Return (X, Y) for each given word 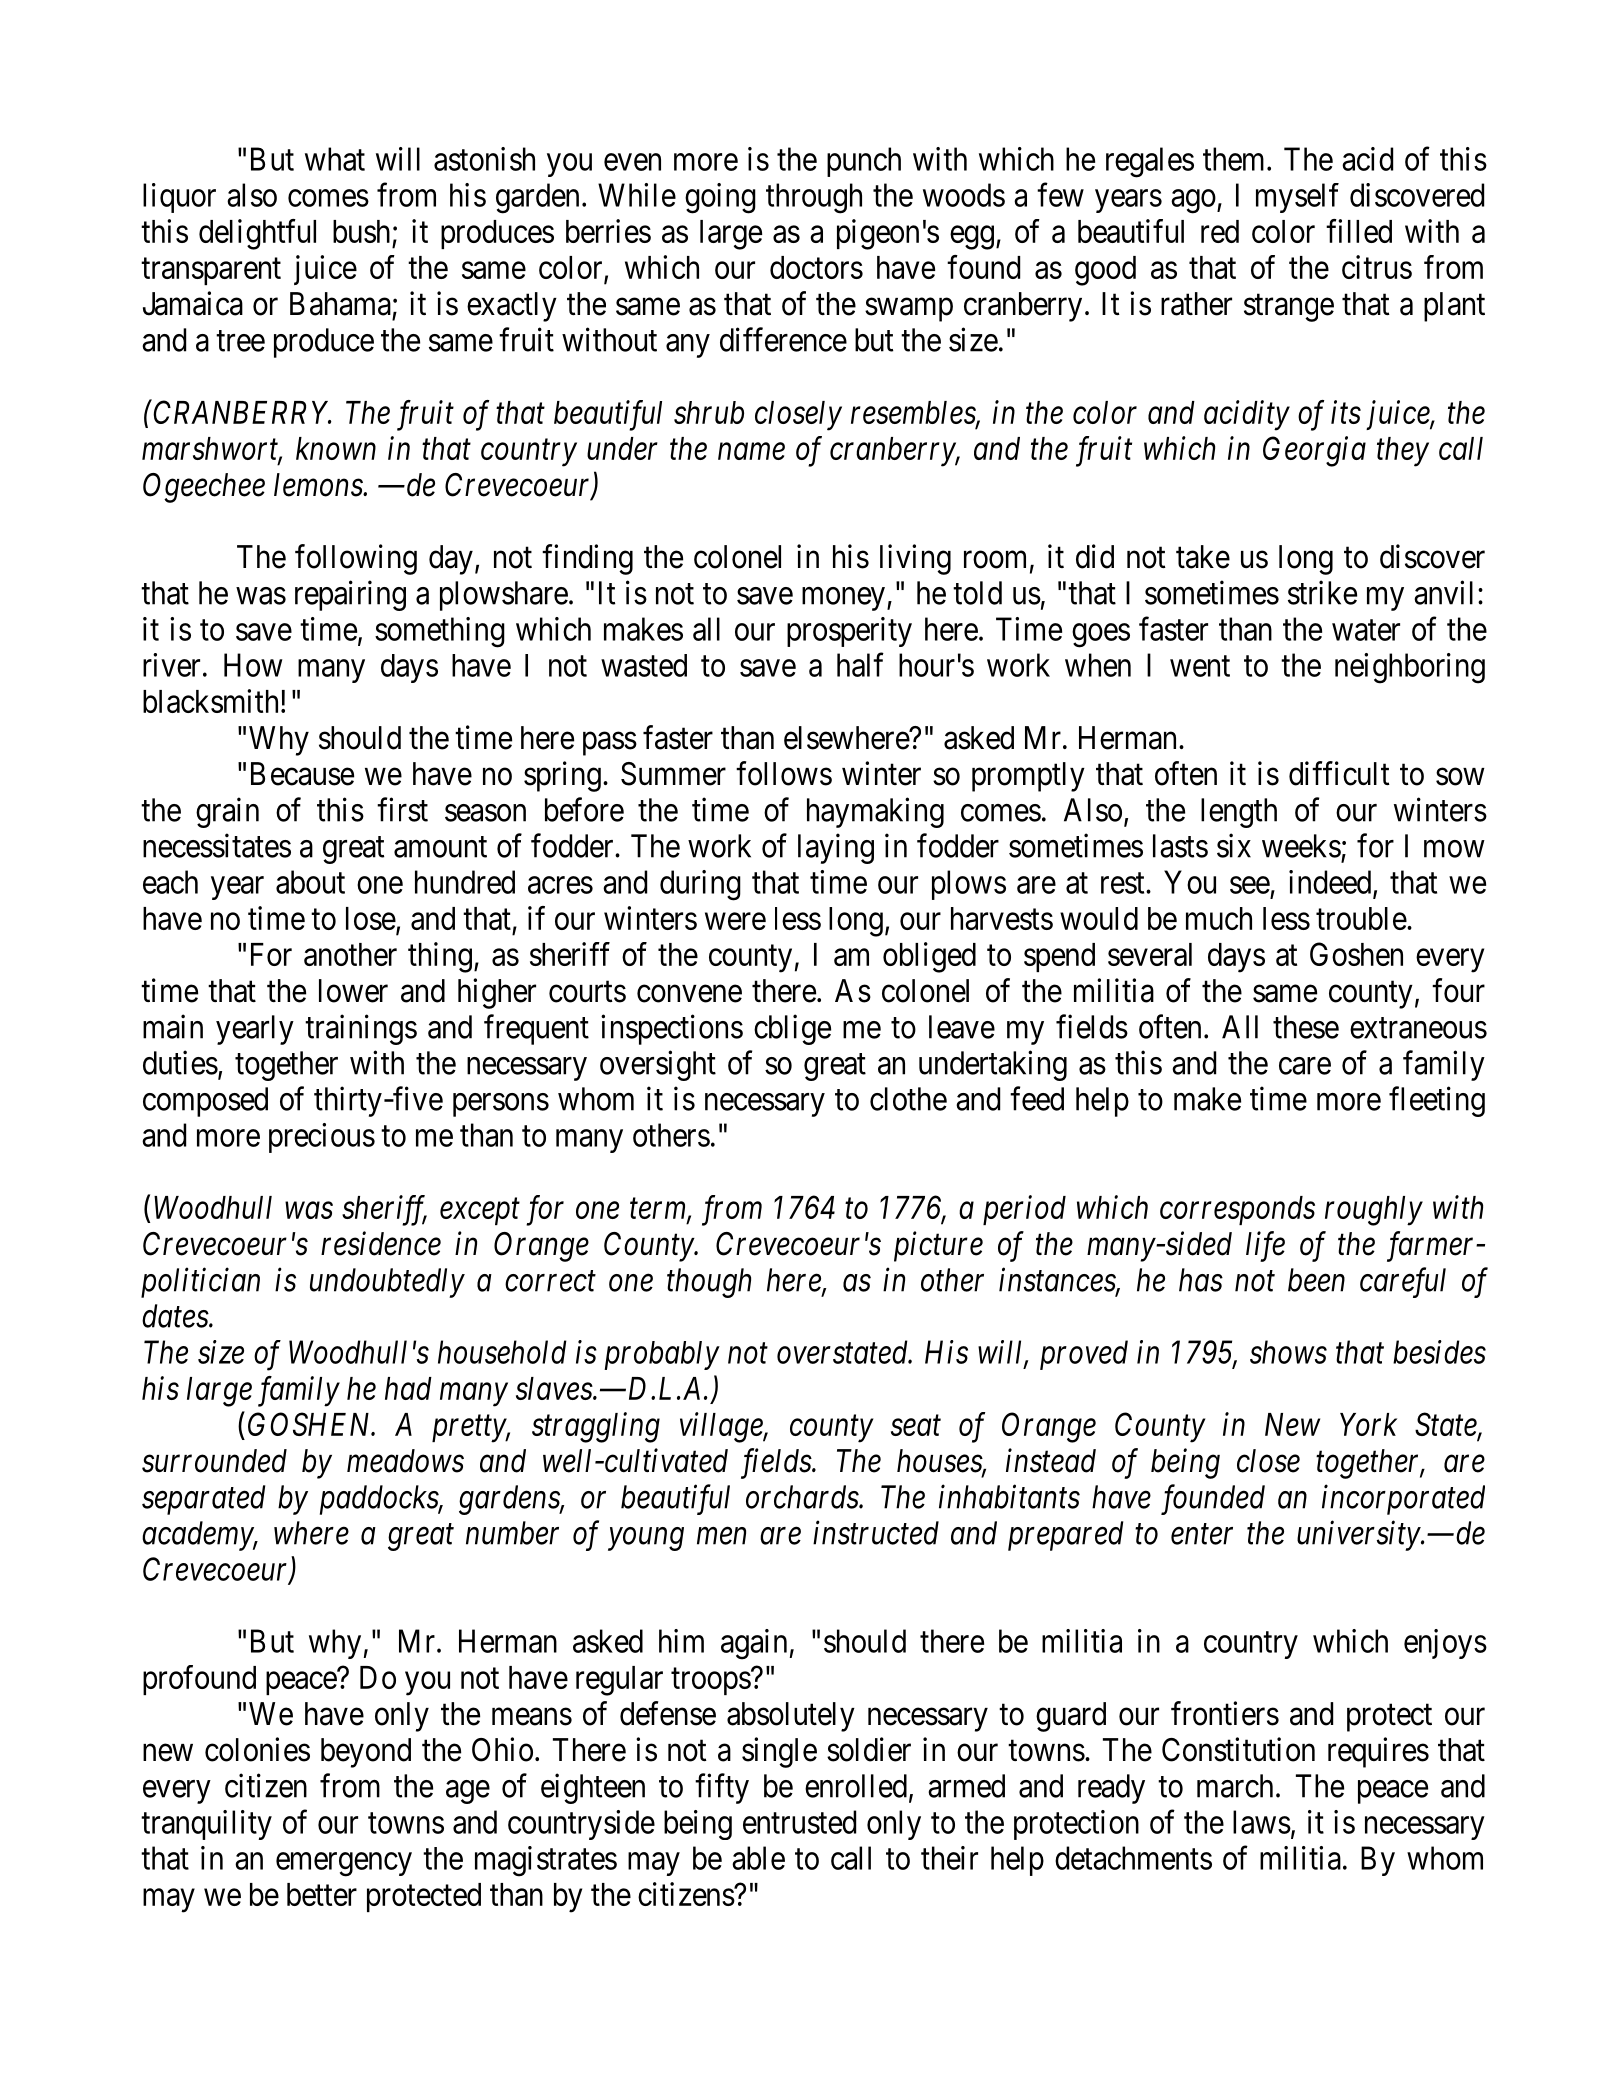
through (814, 198)
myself (1297, 198)
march (1235, 1786)
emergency (344, 1865)
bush (361, 231)
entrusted (799, 1822)
